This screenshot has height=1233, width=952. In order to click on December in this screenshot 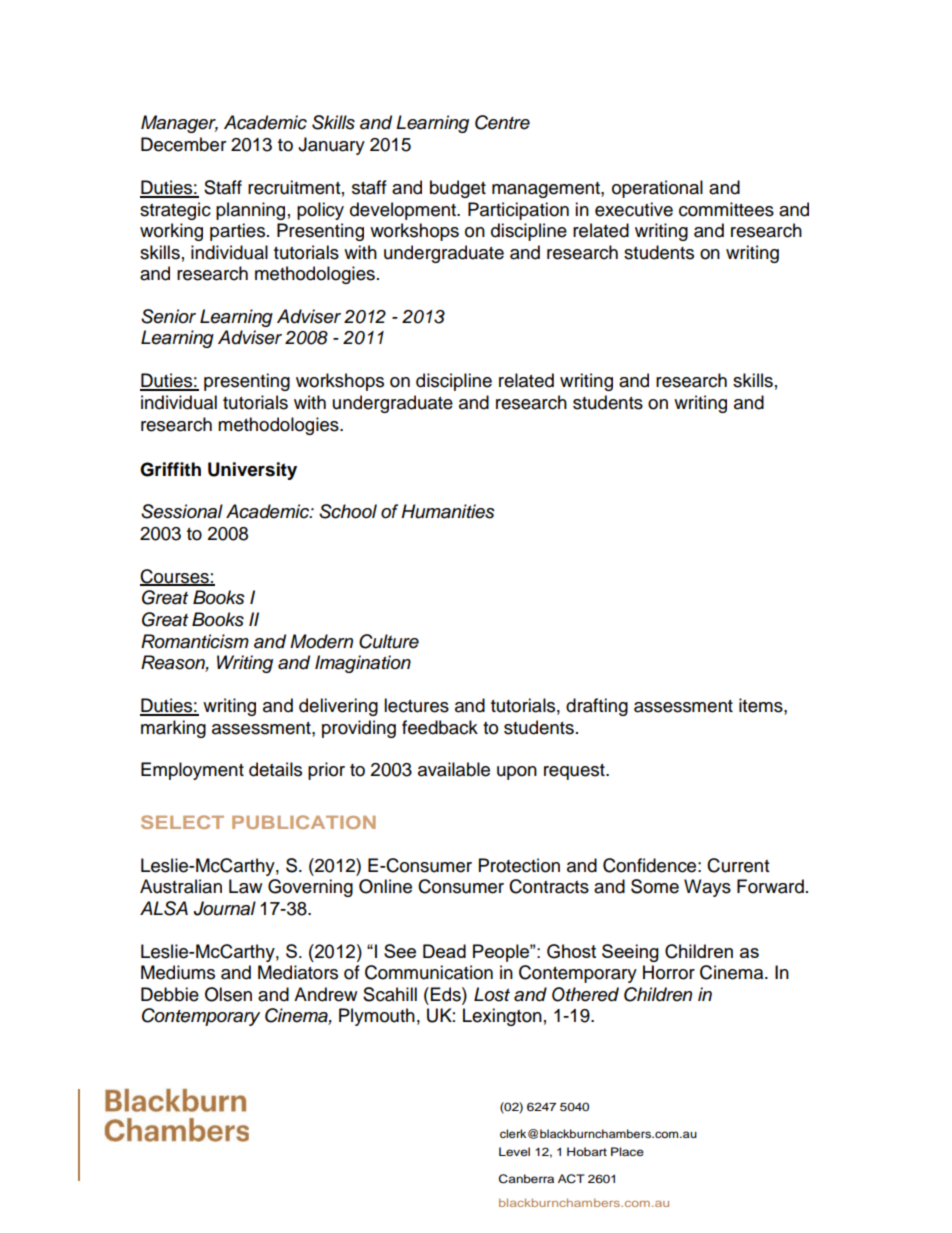, I will do `click(183, 144)`.
